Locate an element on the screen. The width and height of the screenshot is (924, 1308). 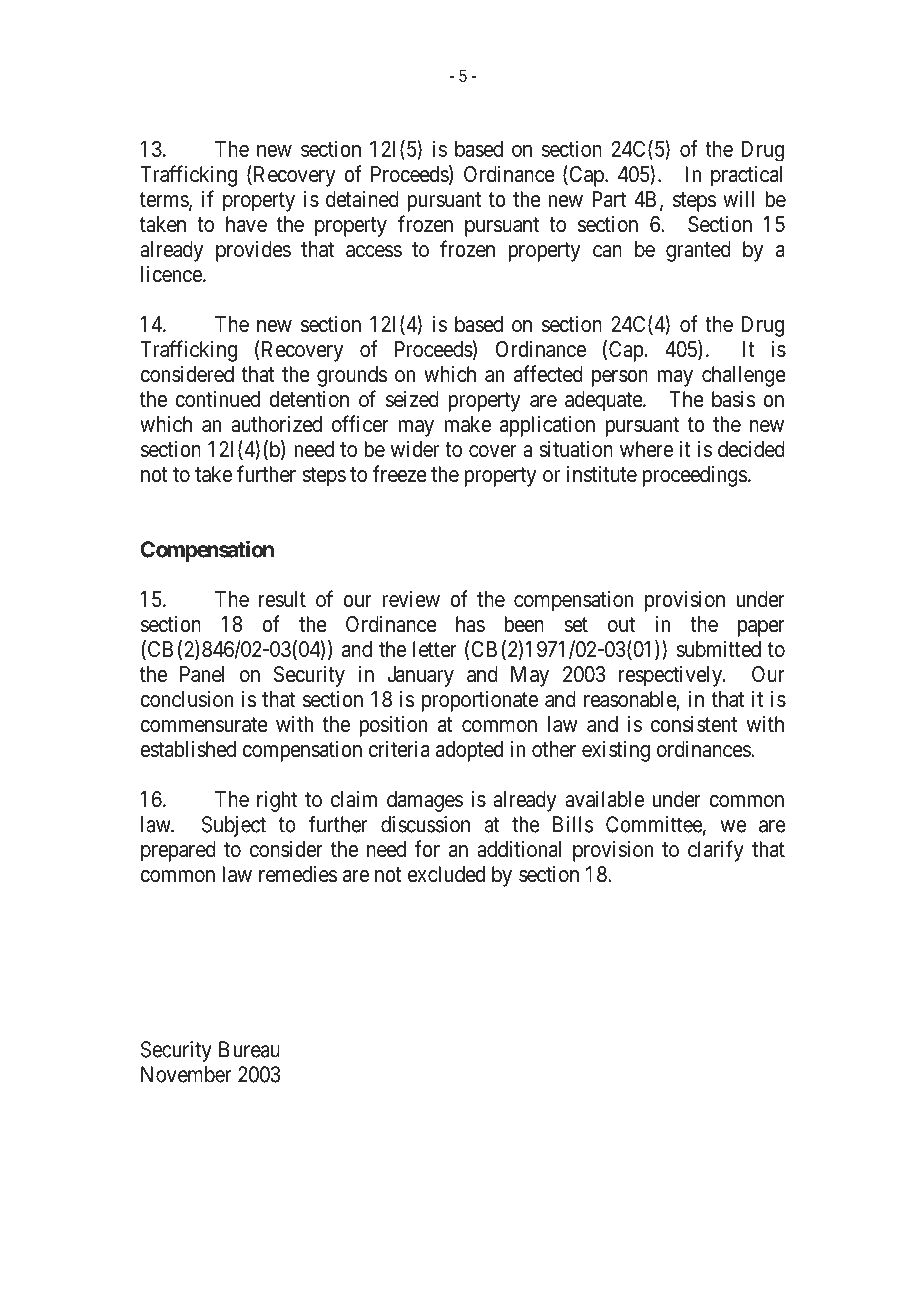
authorized is located at coordinates (276, 424).
